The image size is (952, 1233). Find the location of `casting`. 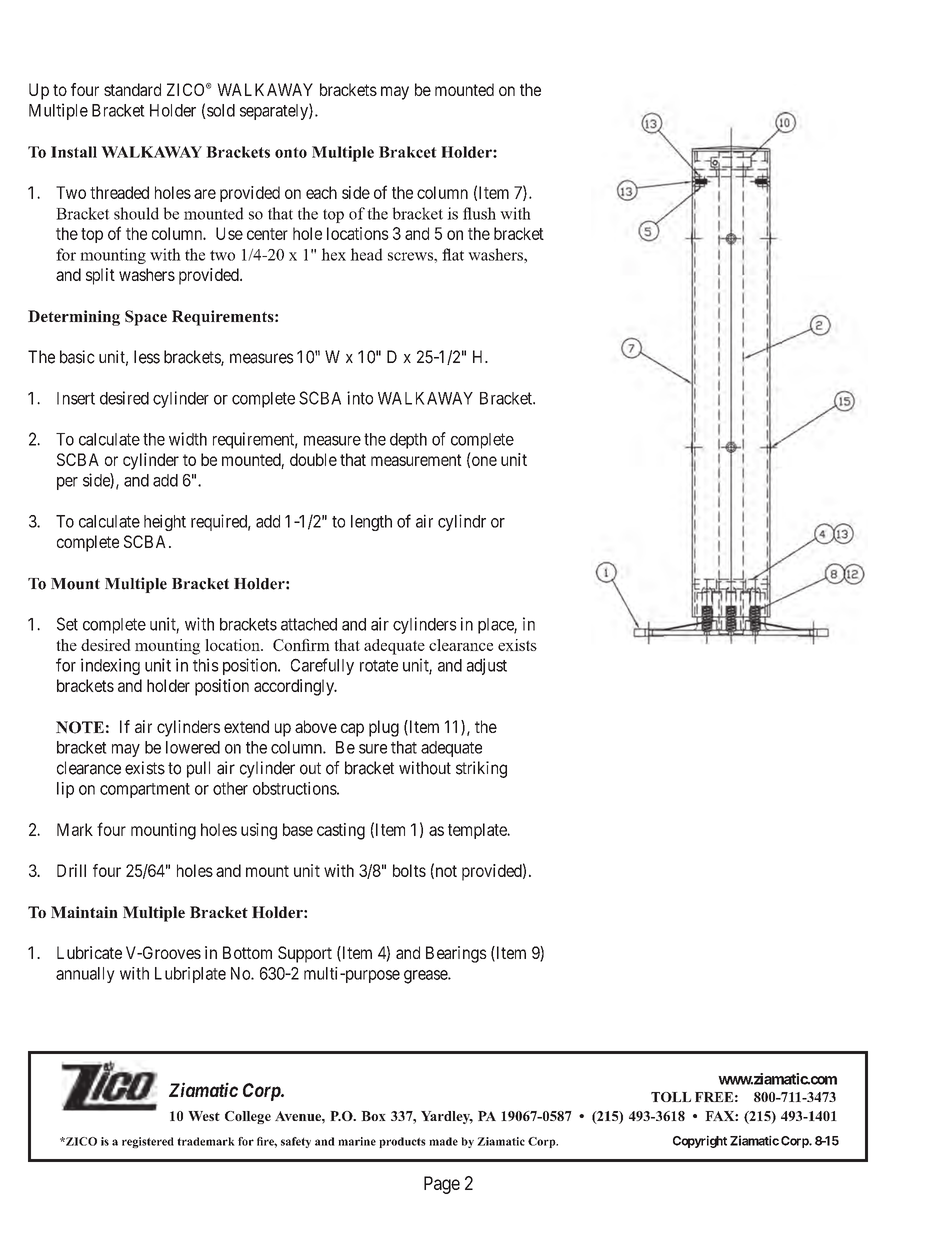

casting is located at coordinates (341, 831).
